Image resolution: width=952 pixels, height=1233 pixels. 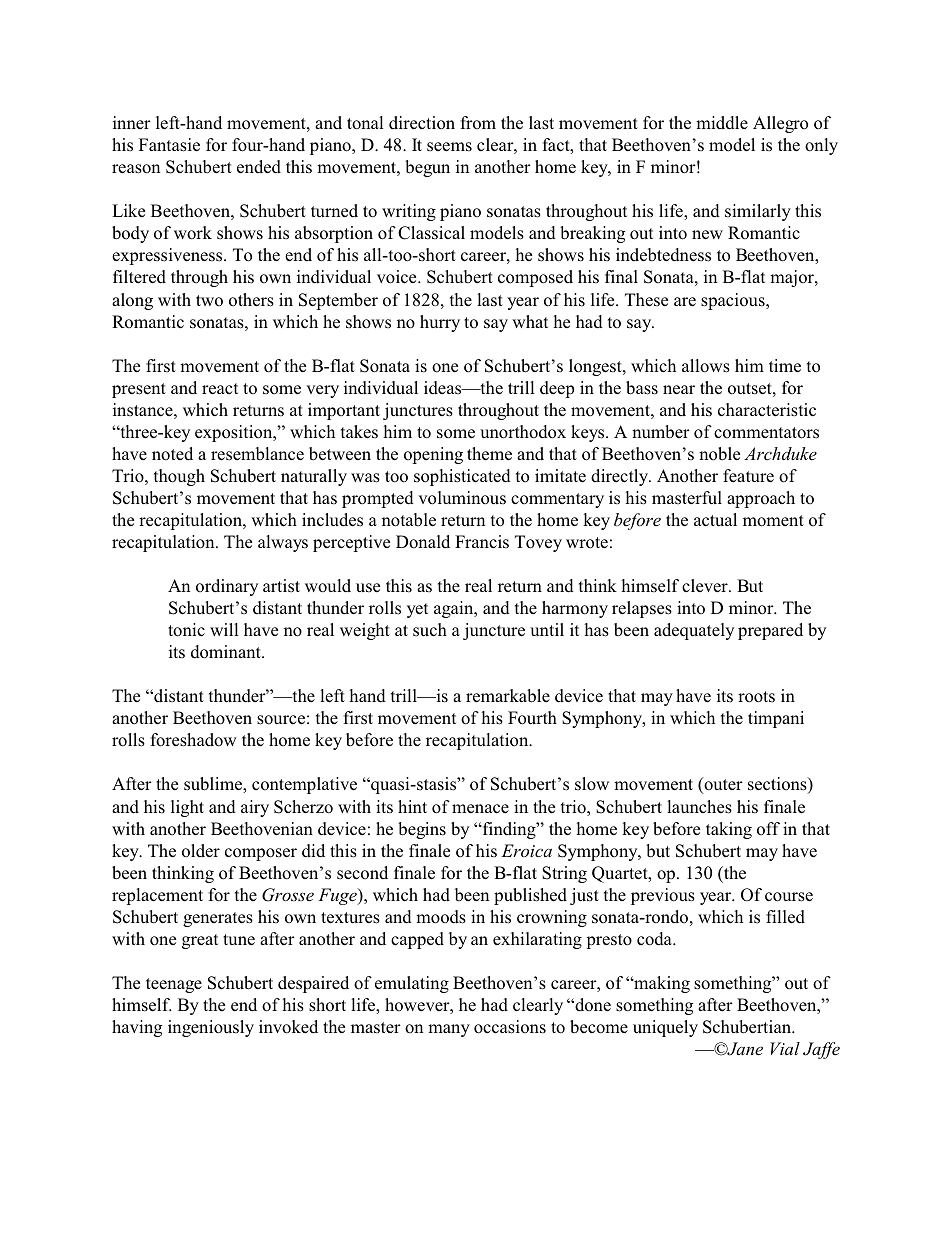 What do you see at coordinates (489, 454) in the image?
I see `theme` at bounding box center [489, 454].
